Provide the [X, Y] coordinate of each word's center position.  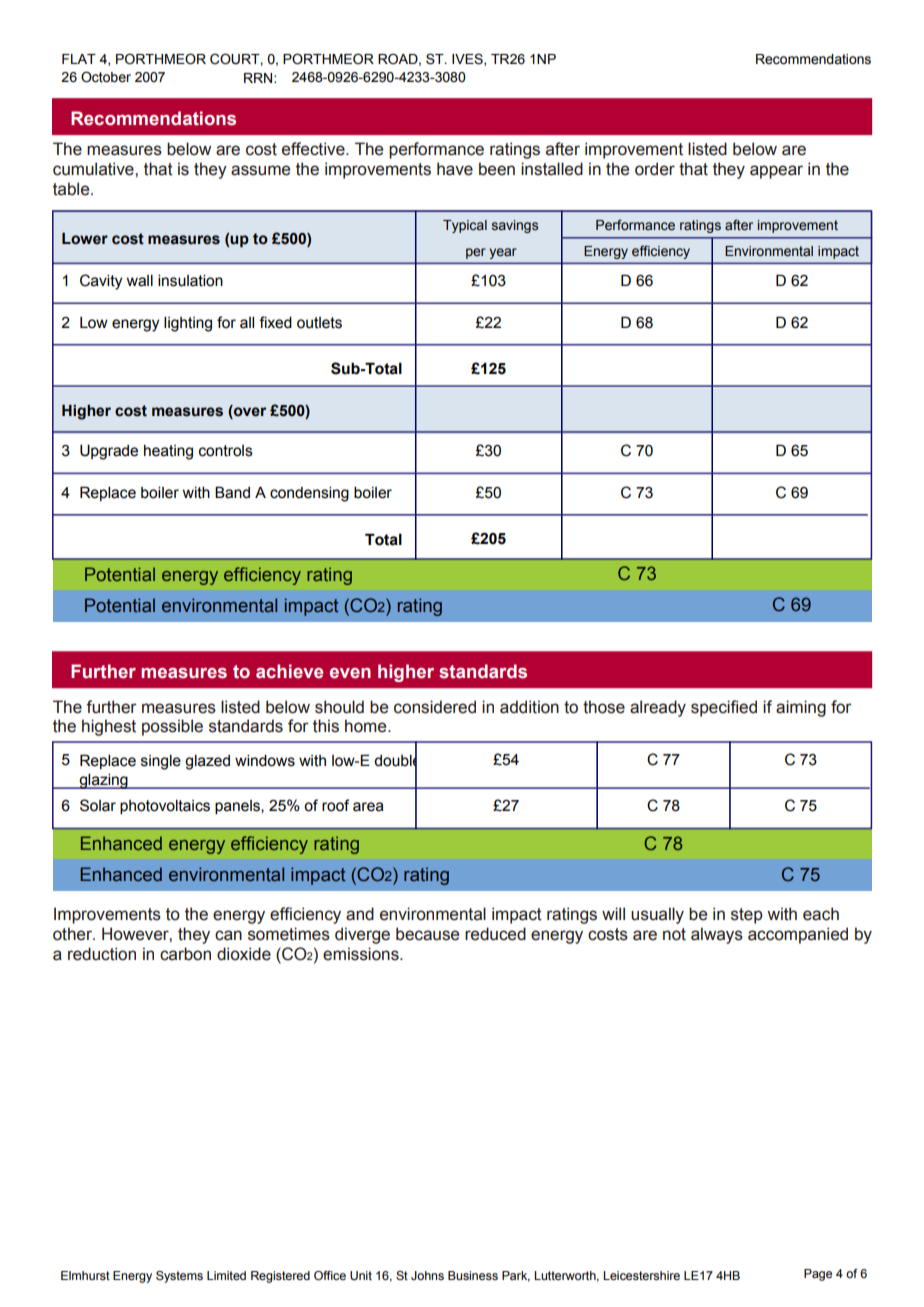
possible [172, 727]
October [106, 77]
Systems [179, 1277]
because [427, 934]
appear [776, 172]
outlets [319, 323]
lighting [188, 324]
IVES [468, 59]
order [655, 169]
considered [435, 707]
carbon [185, 954]
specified [724, 708]
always [717, 935]
